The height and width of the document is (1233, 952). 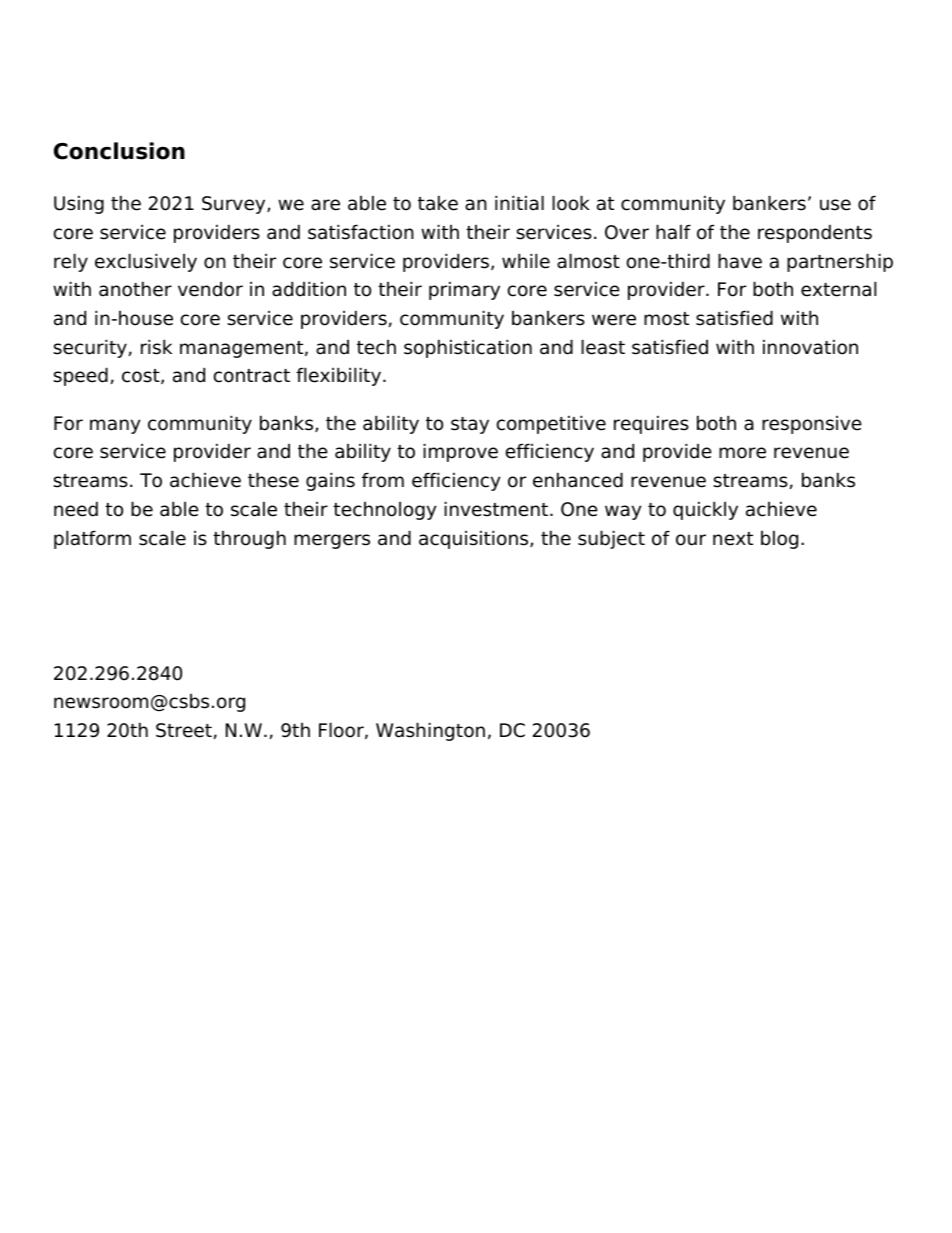 What do you see at coordinates (475, 539) in the document?
I see `acquisitions` at bounding box center [475, 539].
